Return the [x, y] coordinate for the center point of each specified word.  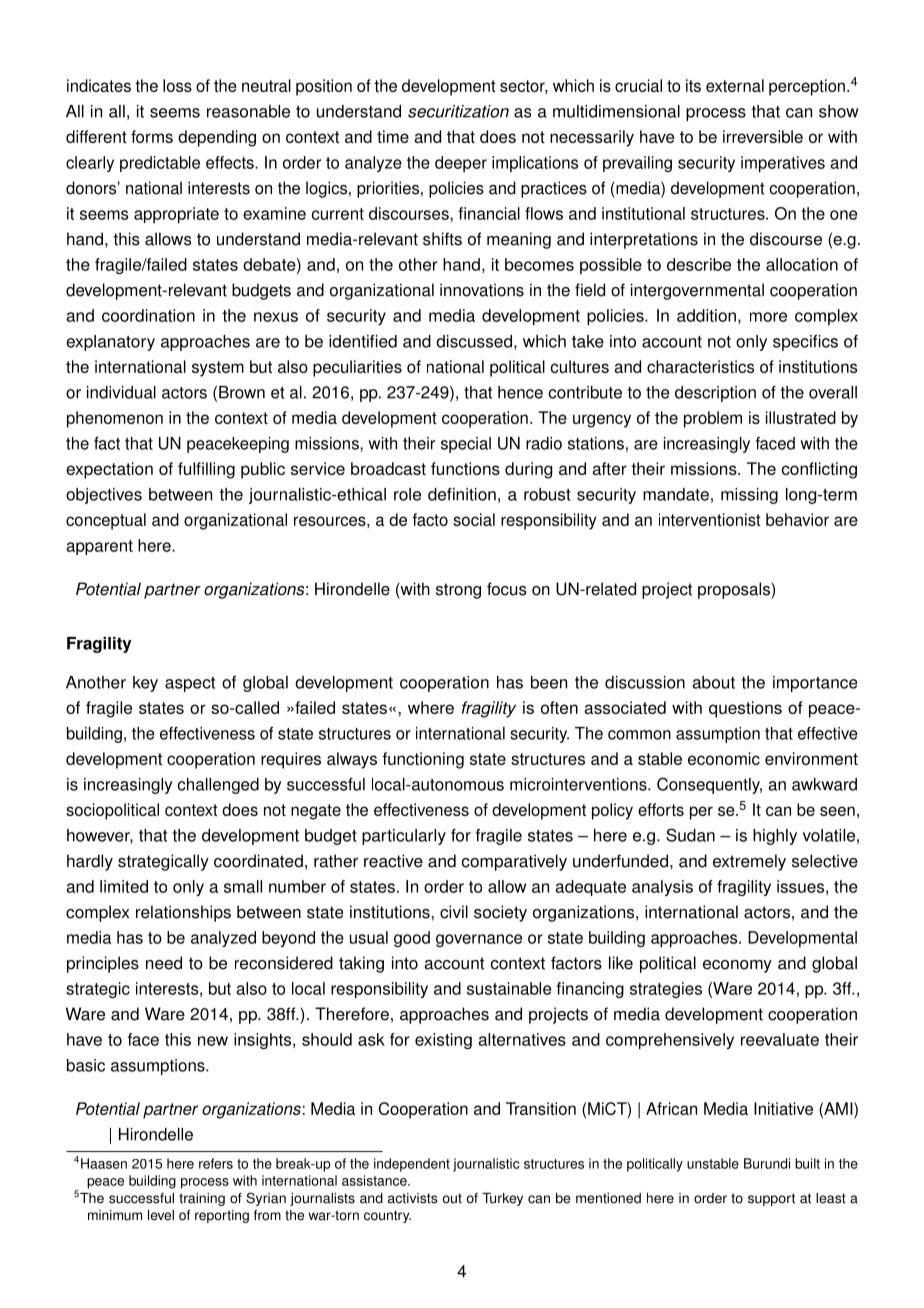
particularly [404, 837]
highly [775, 837]
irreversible [763, 136]
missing [749, 496]
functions [465, 468]
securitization [458, 111]
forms [152, 136]
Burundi [767, 1163]
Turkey [502, 1199]
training [202, 1199]
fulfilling [206, 470]
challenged [218, 786]
